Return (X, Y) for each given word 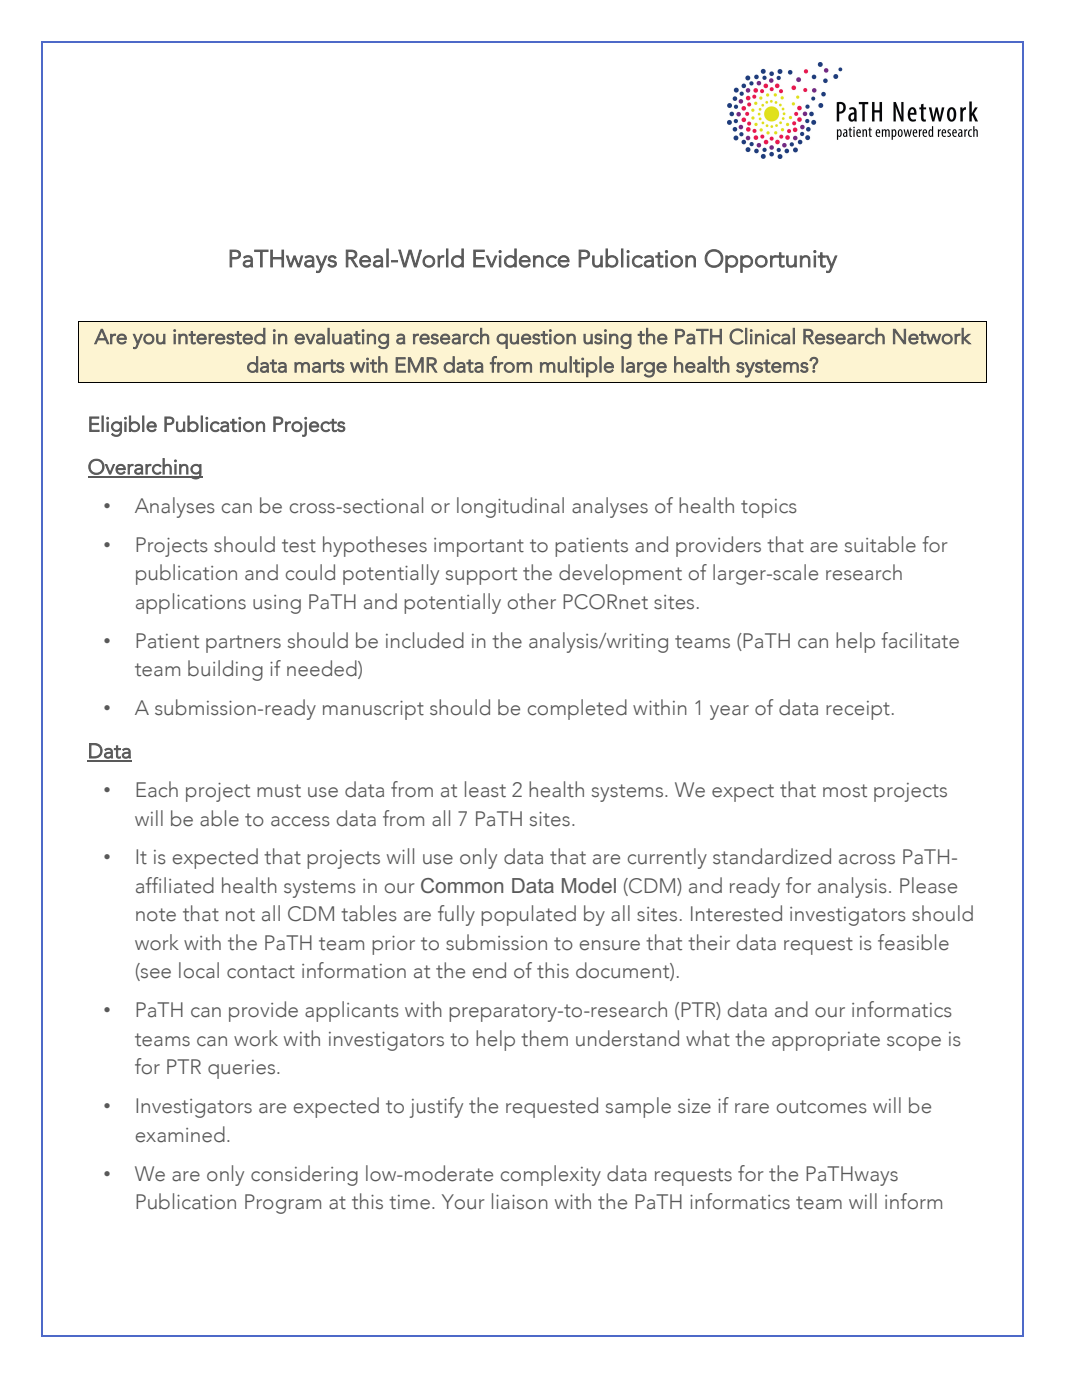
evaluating (341, 338)
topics (769, 508)
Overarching (145, 469)
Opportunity (770, 261)
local (199, 970)
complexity (551, 1175)
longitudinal (510, 507)
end (489, 970)
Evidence (521, 258)
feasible (913, 942)
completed (577, 709)
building (225, 670)
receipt (858, 710)
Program (283, 1204)
